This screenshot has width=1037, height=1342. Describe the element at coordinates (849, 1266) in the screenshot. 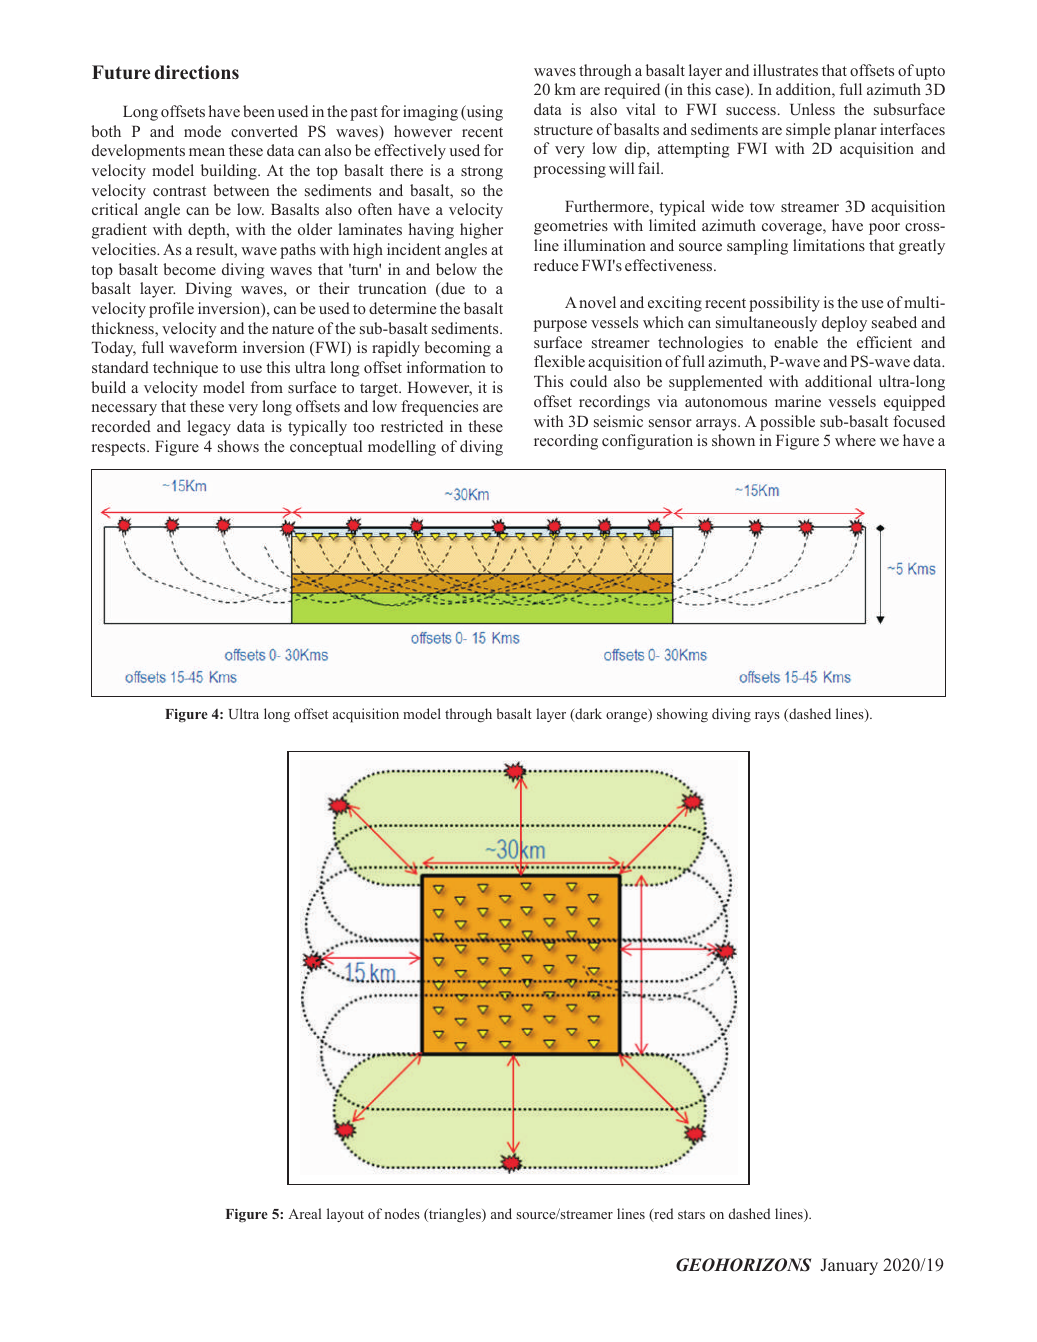

I see `January` at that location.
